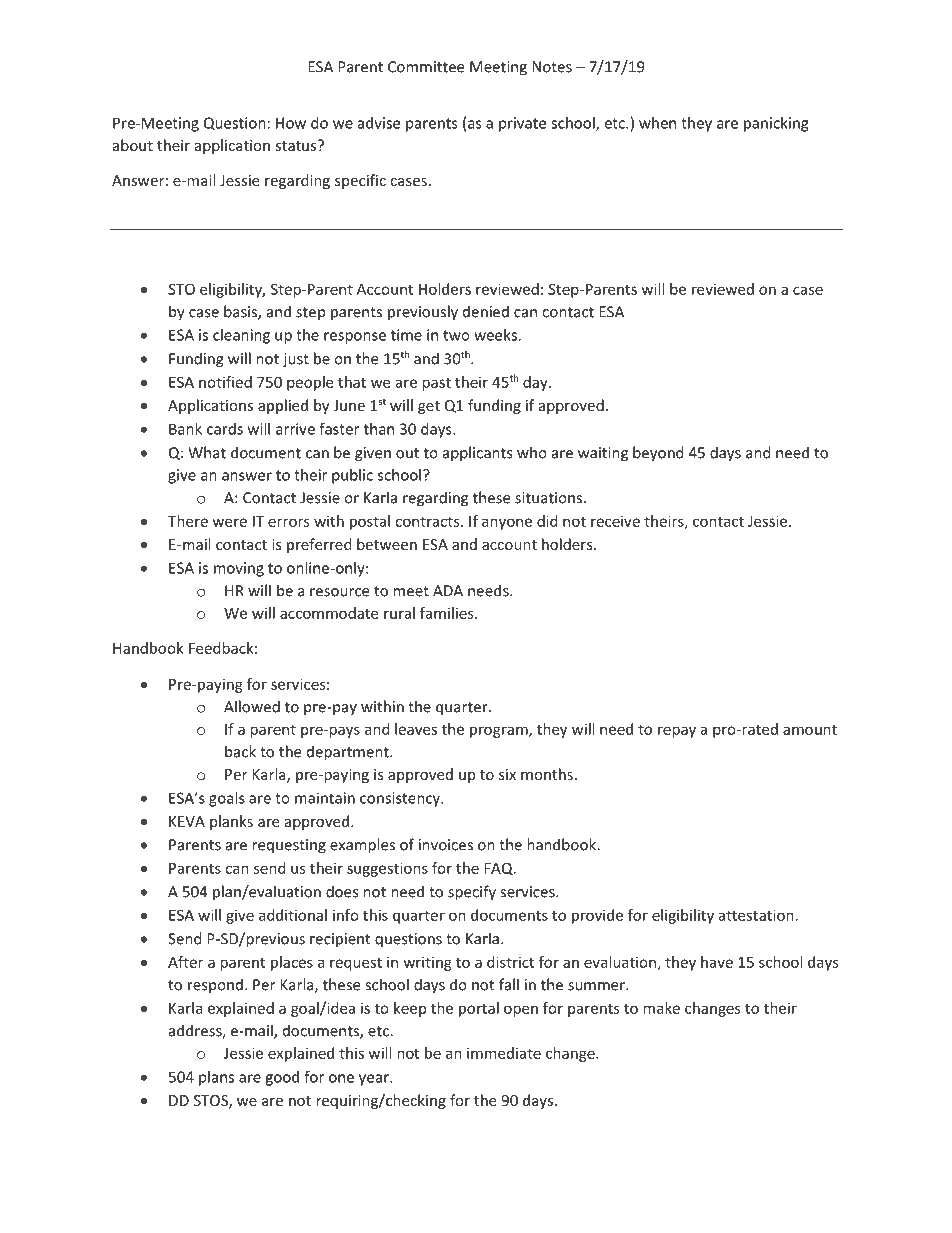  Describe the element at coordinates (456, 335) in the screenshot. I see `two` at that location.
